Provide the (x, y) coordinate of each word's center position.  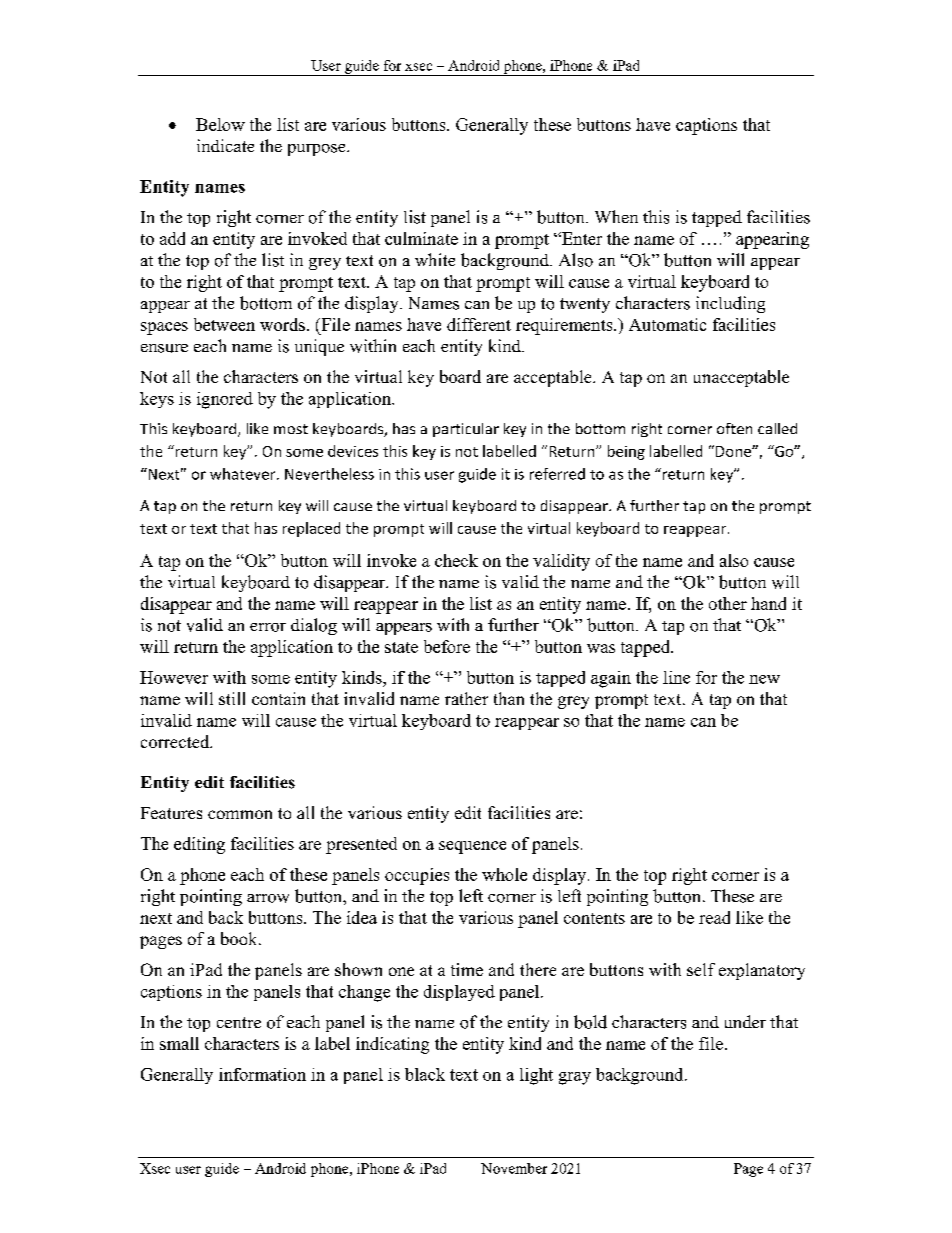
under (745, 1021)
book (240, 938)
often (734, 428)
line (676, 677)
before (447, 646)
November (514, 1168)
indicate (225, 145)
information (262, 1074)
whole (504, 874)
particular (466, 430)
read (714, 917)
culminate (421, 238)
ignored (225, 400)
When (616, 216)
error (268, 627)
